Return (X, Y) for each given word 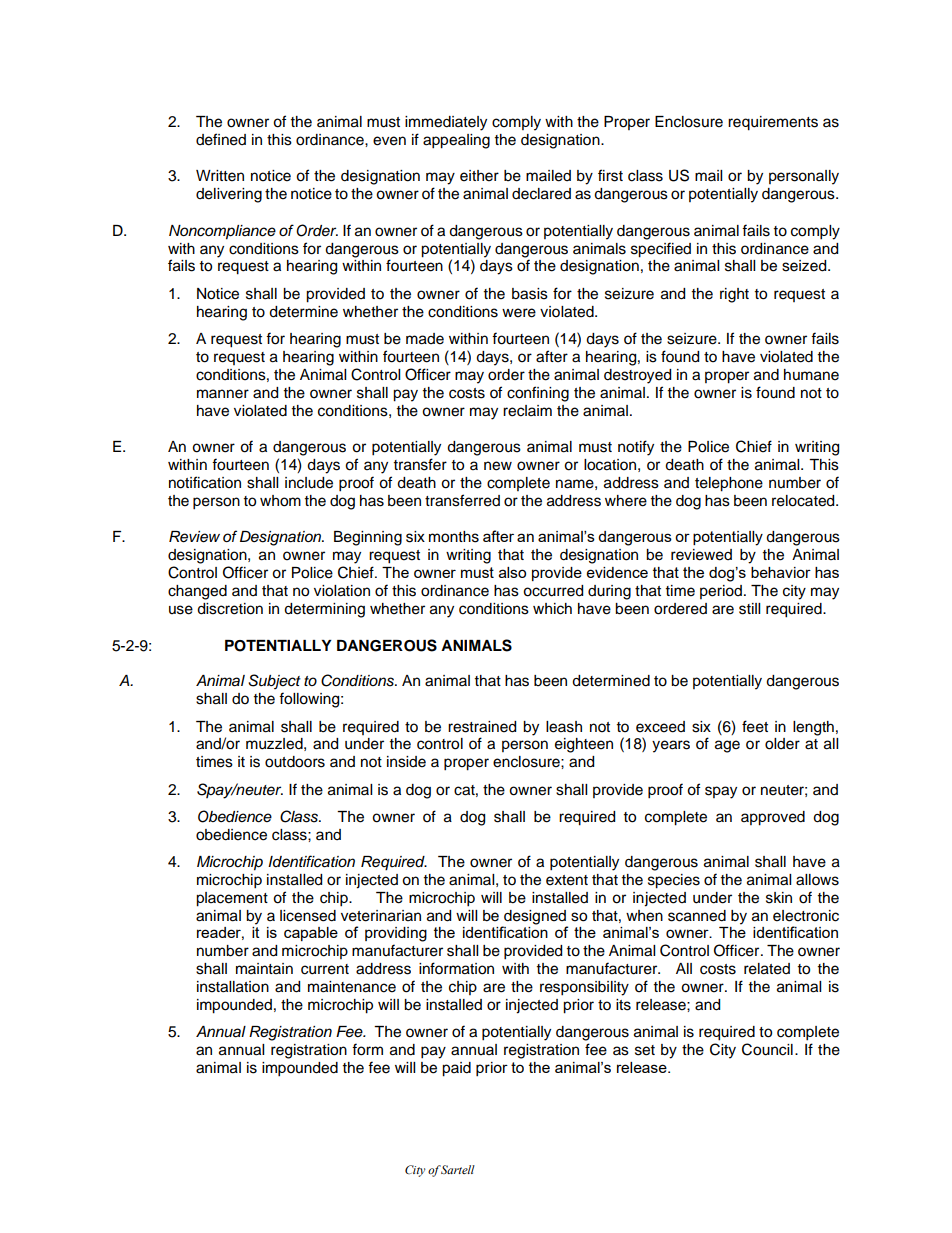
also (512, 572)
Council (767, 1049)
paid (456, 1069)
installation (233, 987)
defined (221, 139)
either (479, 176)
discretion (230, 609)
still (749, 609)
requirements (773, 123)
